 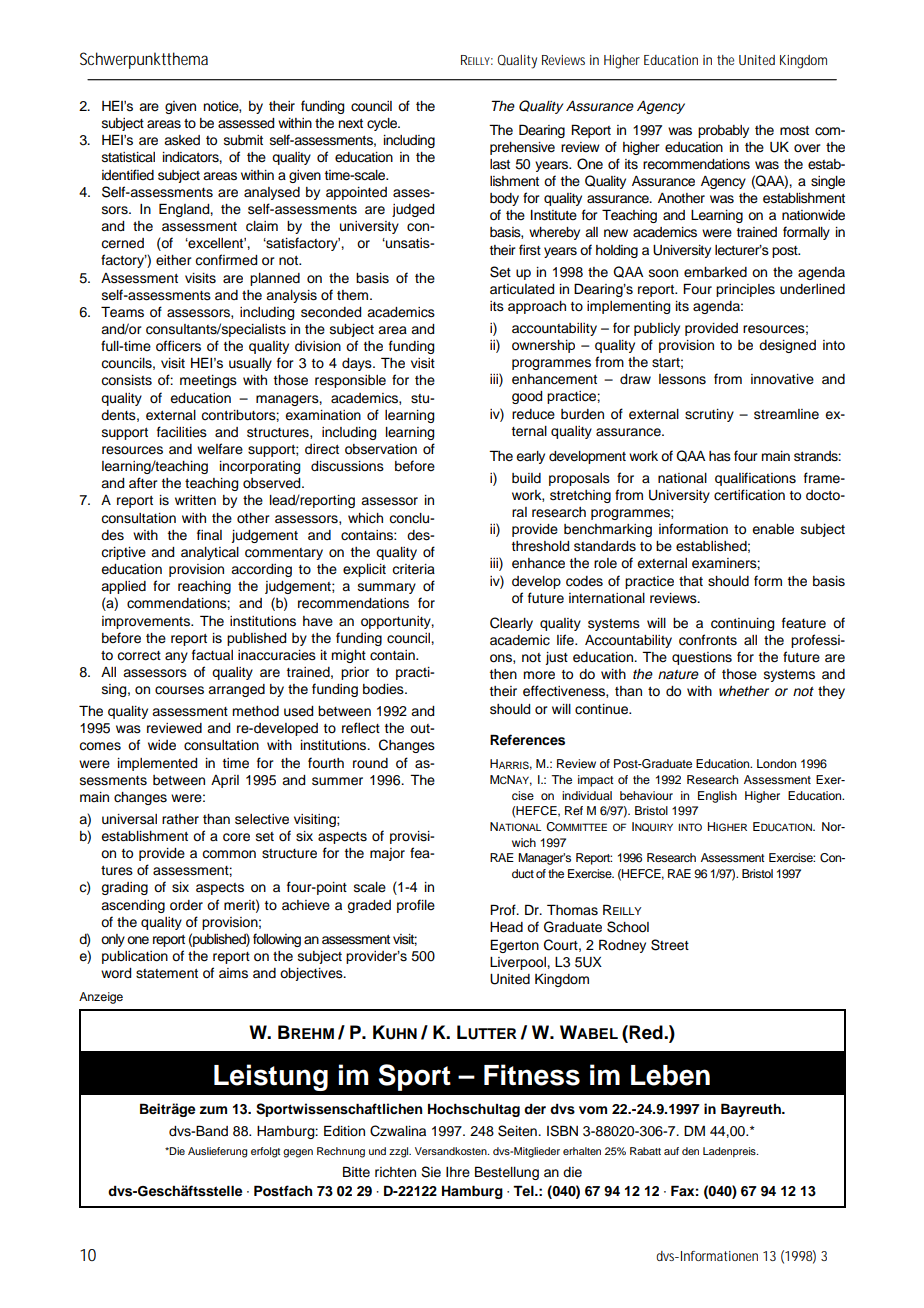 I want to click on meetings, so click(x=208, y=381).
